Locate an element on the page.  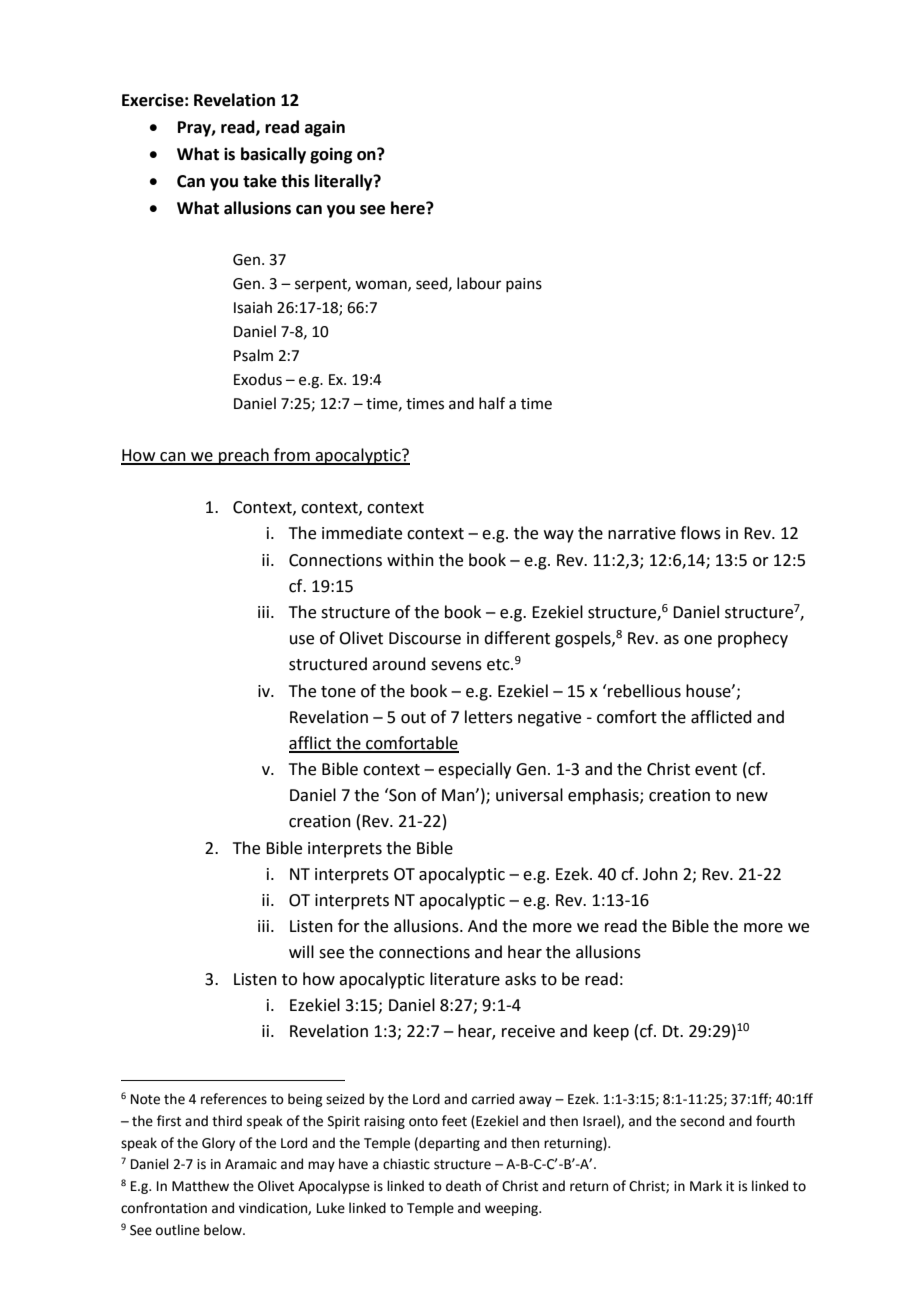
tone is located at coordinates (338, 692).
